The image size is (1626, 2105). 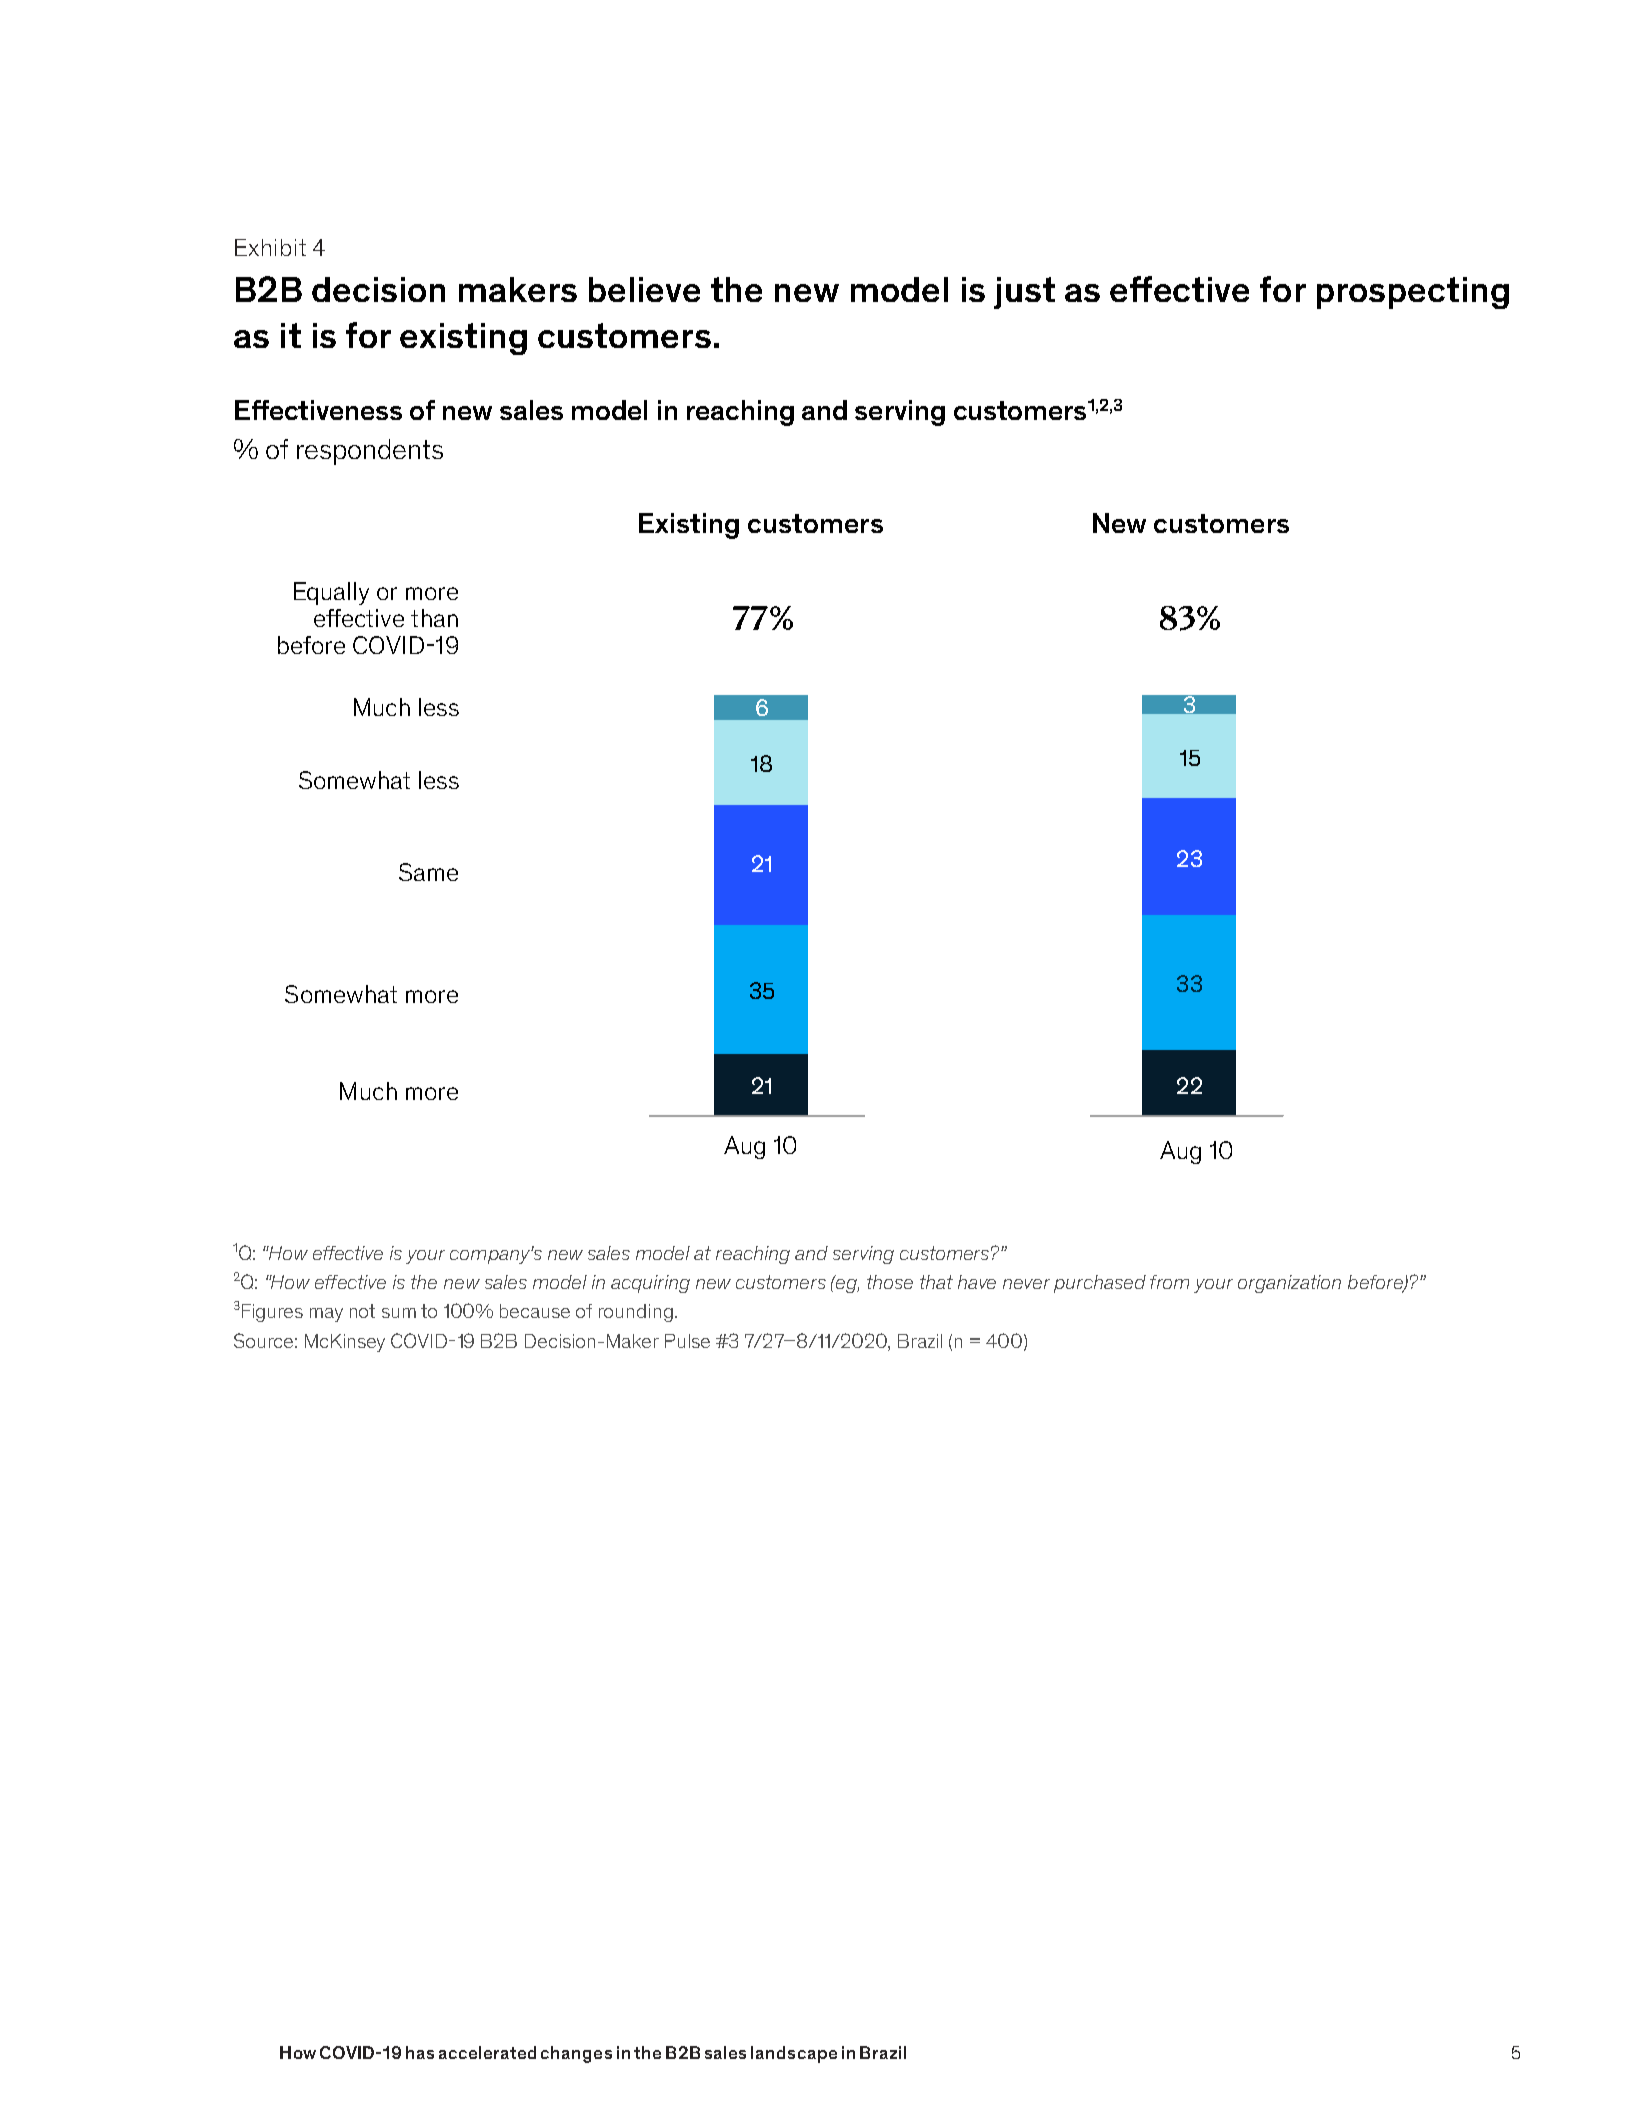 What do you see at coordinates (890, 1282) in the screenshot?
I see `those` at bounding box center [890, 1282].
